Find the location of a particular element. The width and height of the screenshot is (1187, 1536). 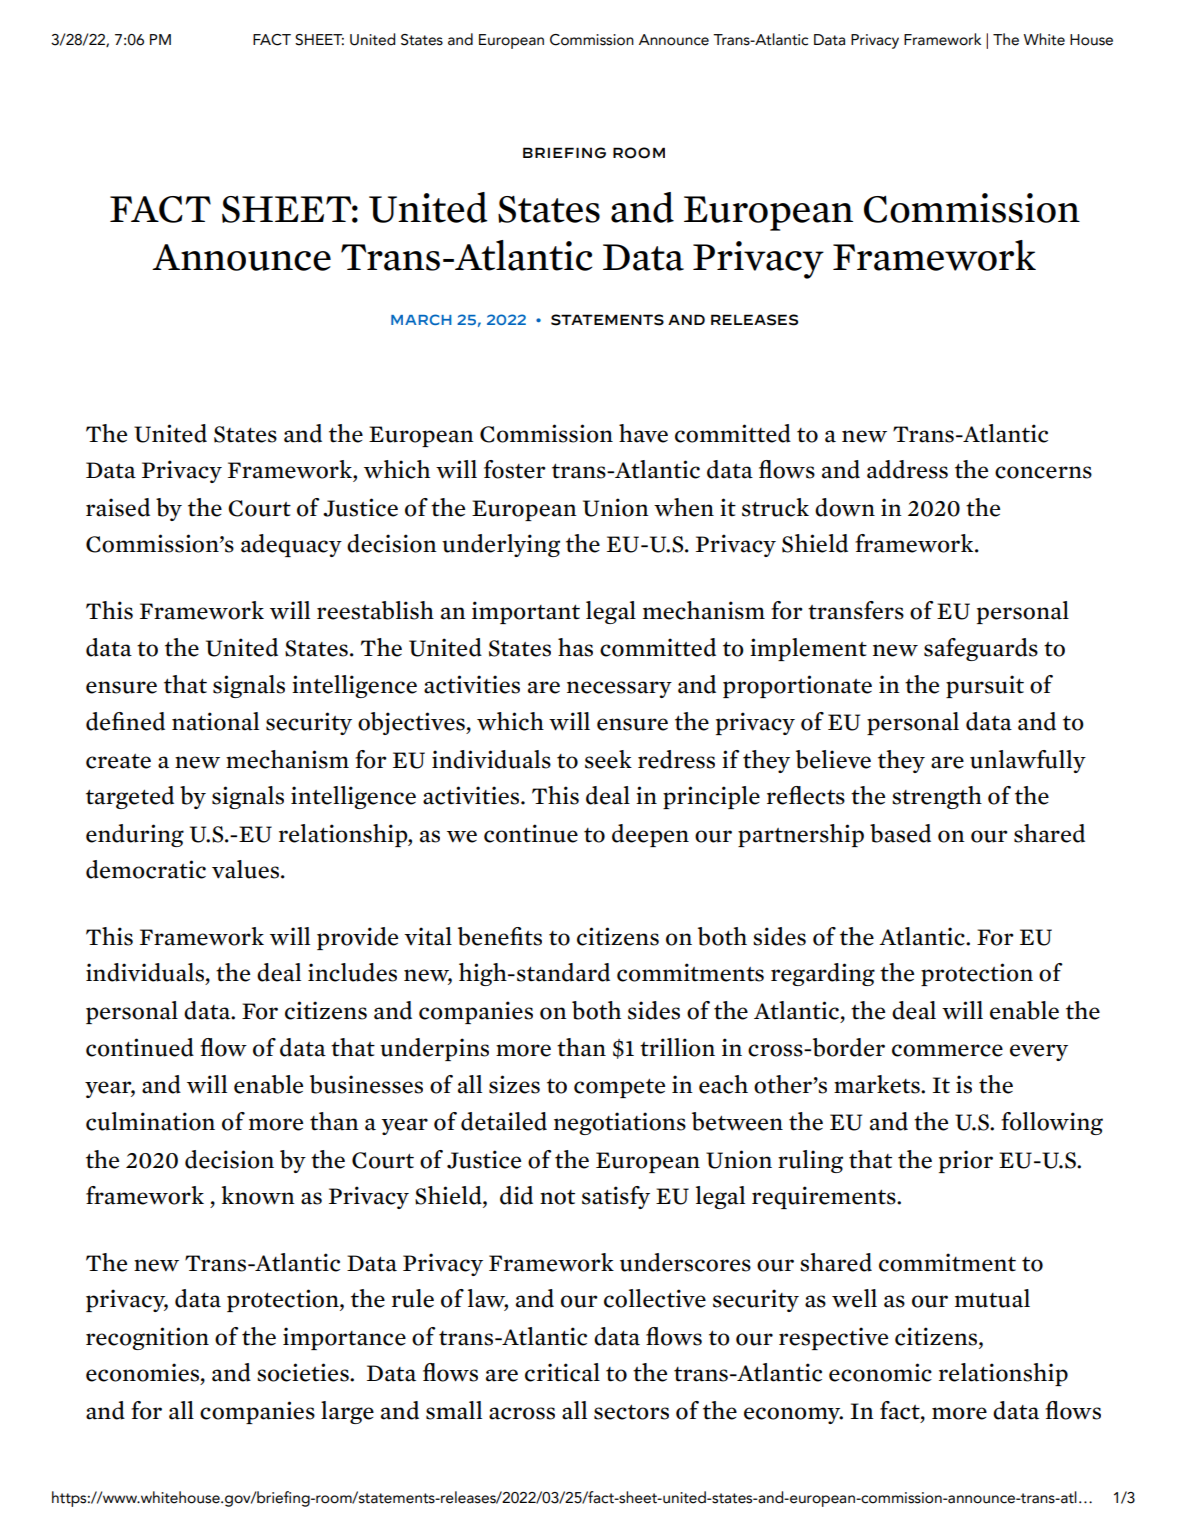

values is located at coordinates (247, 869).
